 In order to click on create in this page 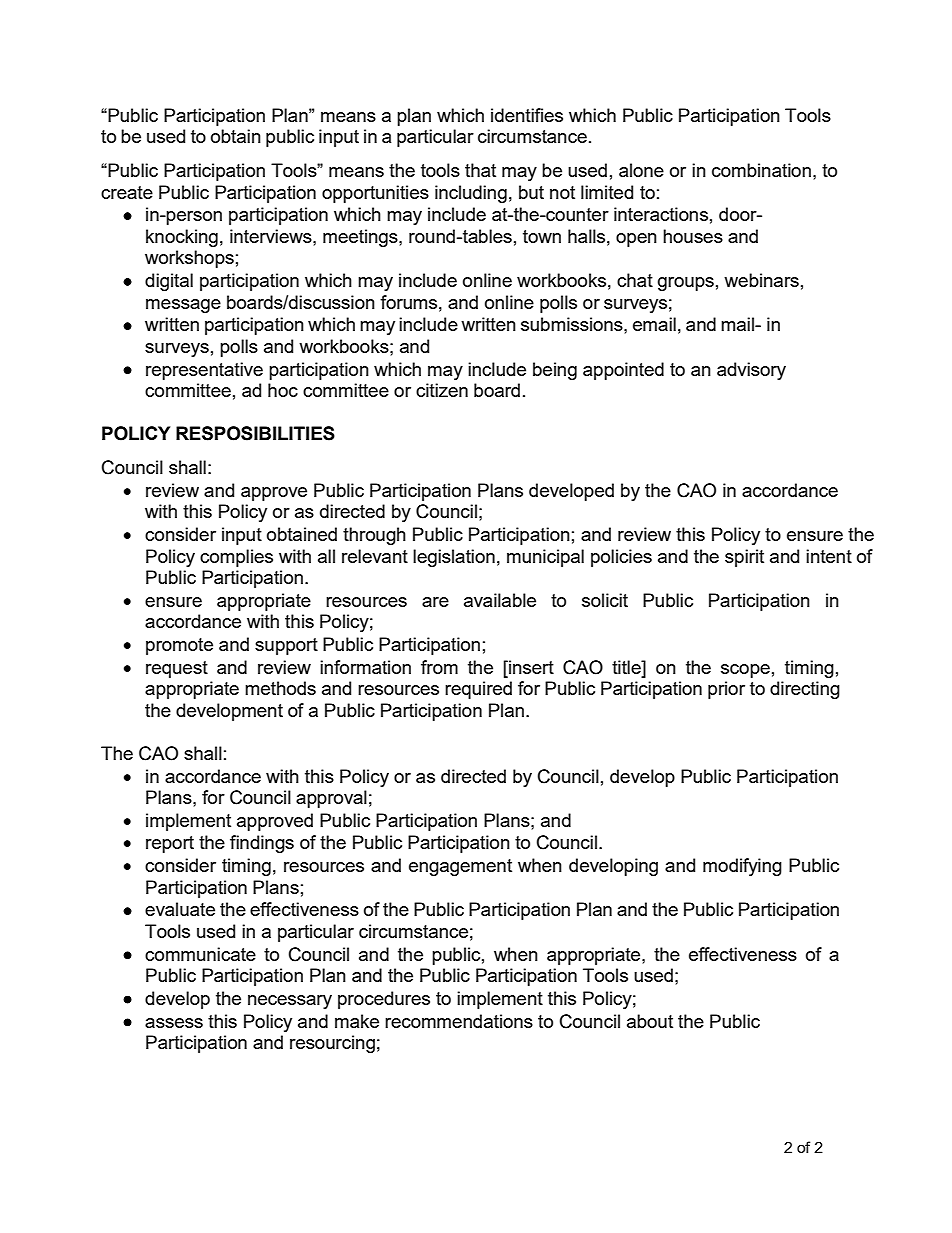, I will do `click(127, 192)`.
